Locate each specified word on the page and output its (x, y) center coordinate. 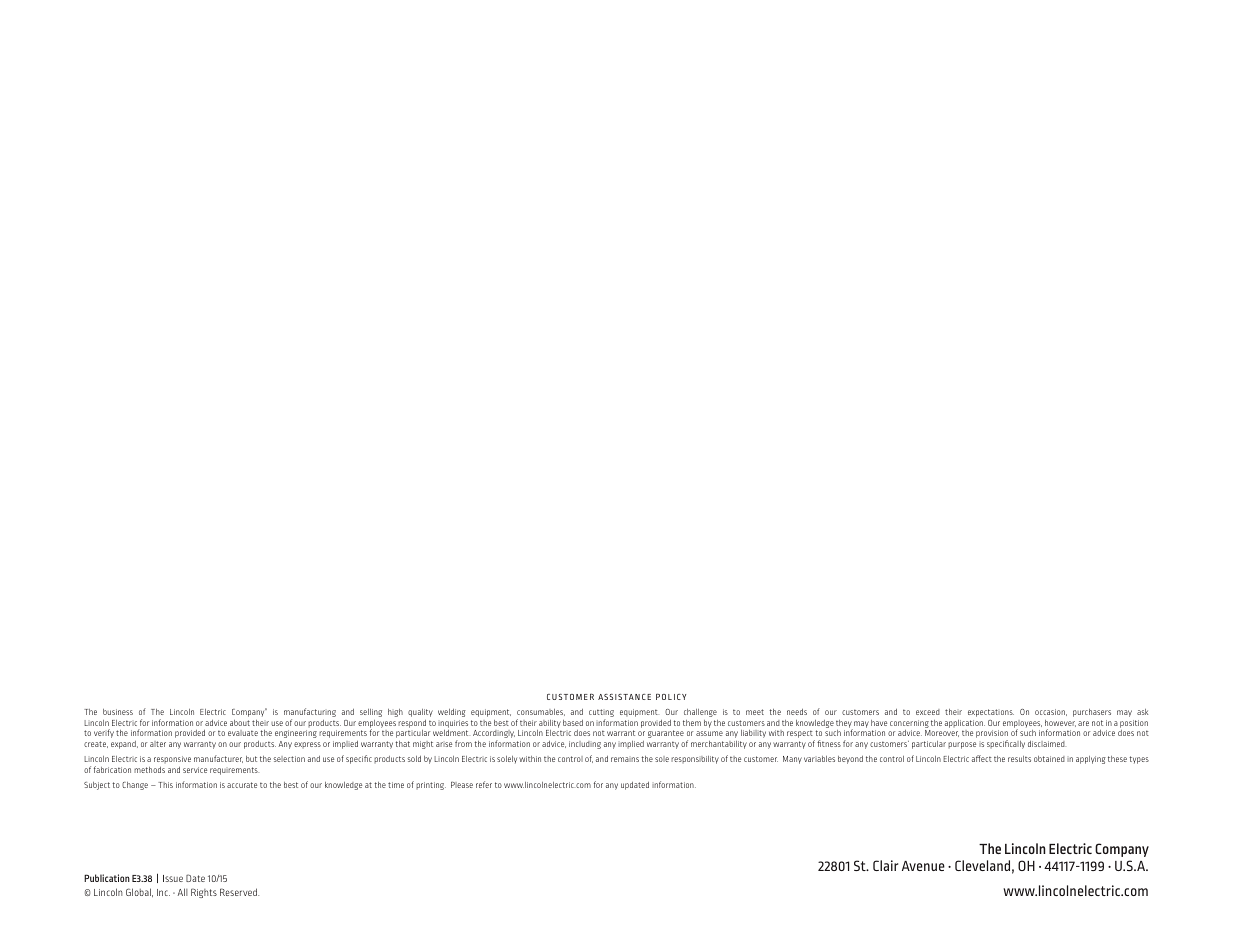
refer (484, 784)
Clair (885, 865)
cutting (601, 713)
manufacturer (218, 759)
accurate (242, 785)
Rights (204, 893)
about (240, 723)
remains (625, 759)
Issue (173, 878)
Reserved (239, 892)
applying (1091, 760)
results (1019, 759)
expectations (991, 713)
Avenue (923, 866)
